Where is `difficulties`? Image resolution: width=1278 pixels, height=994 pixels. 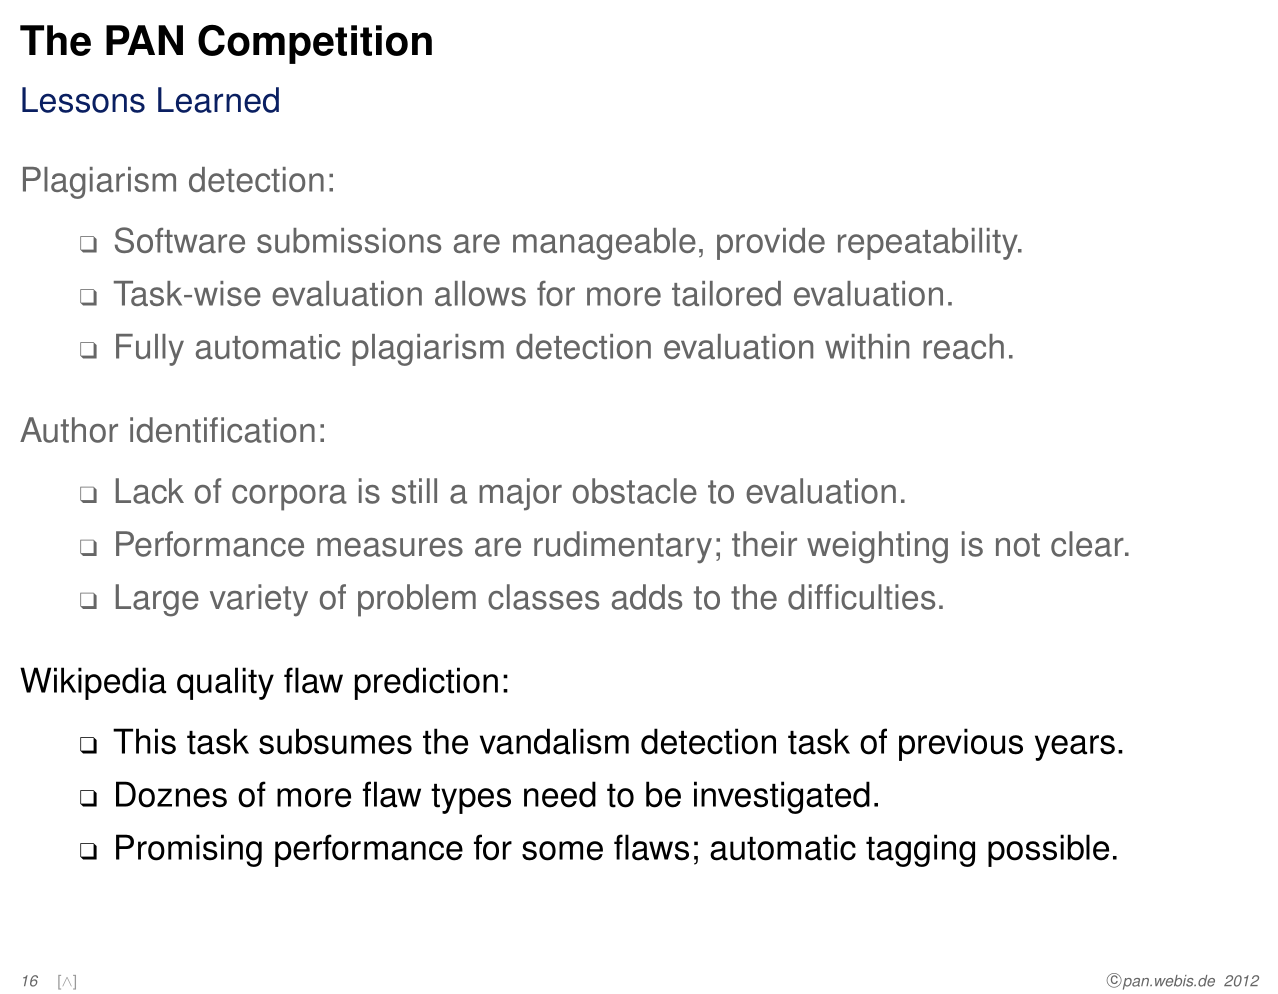 difficulties is located at coordinates (861, 597).
